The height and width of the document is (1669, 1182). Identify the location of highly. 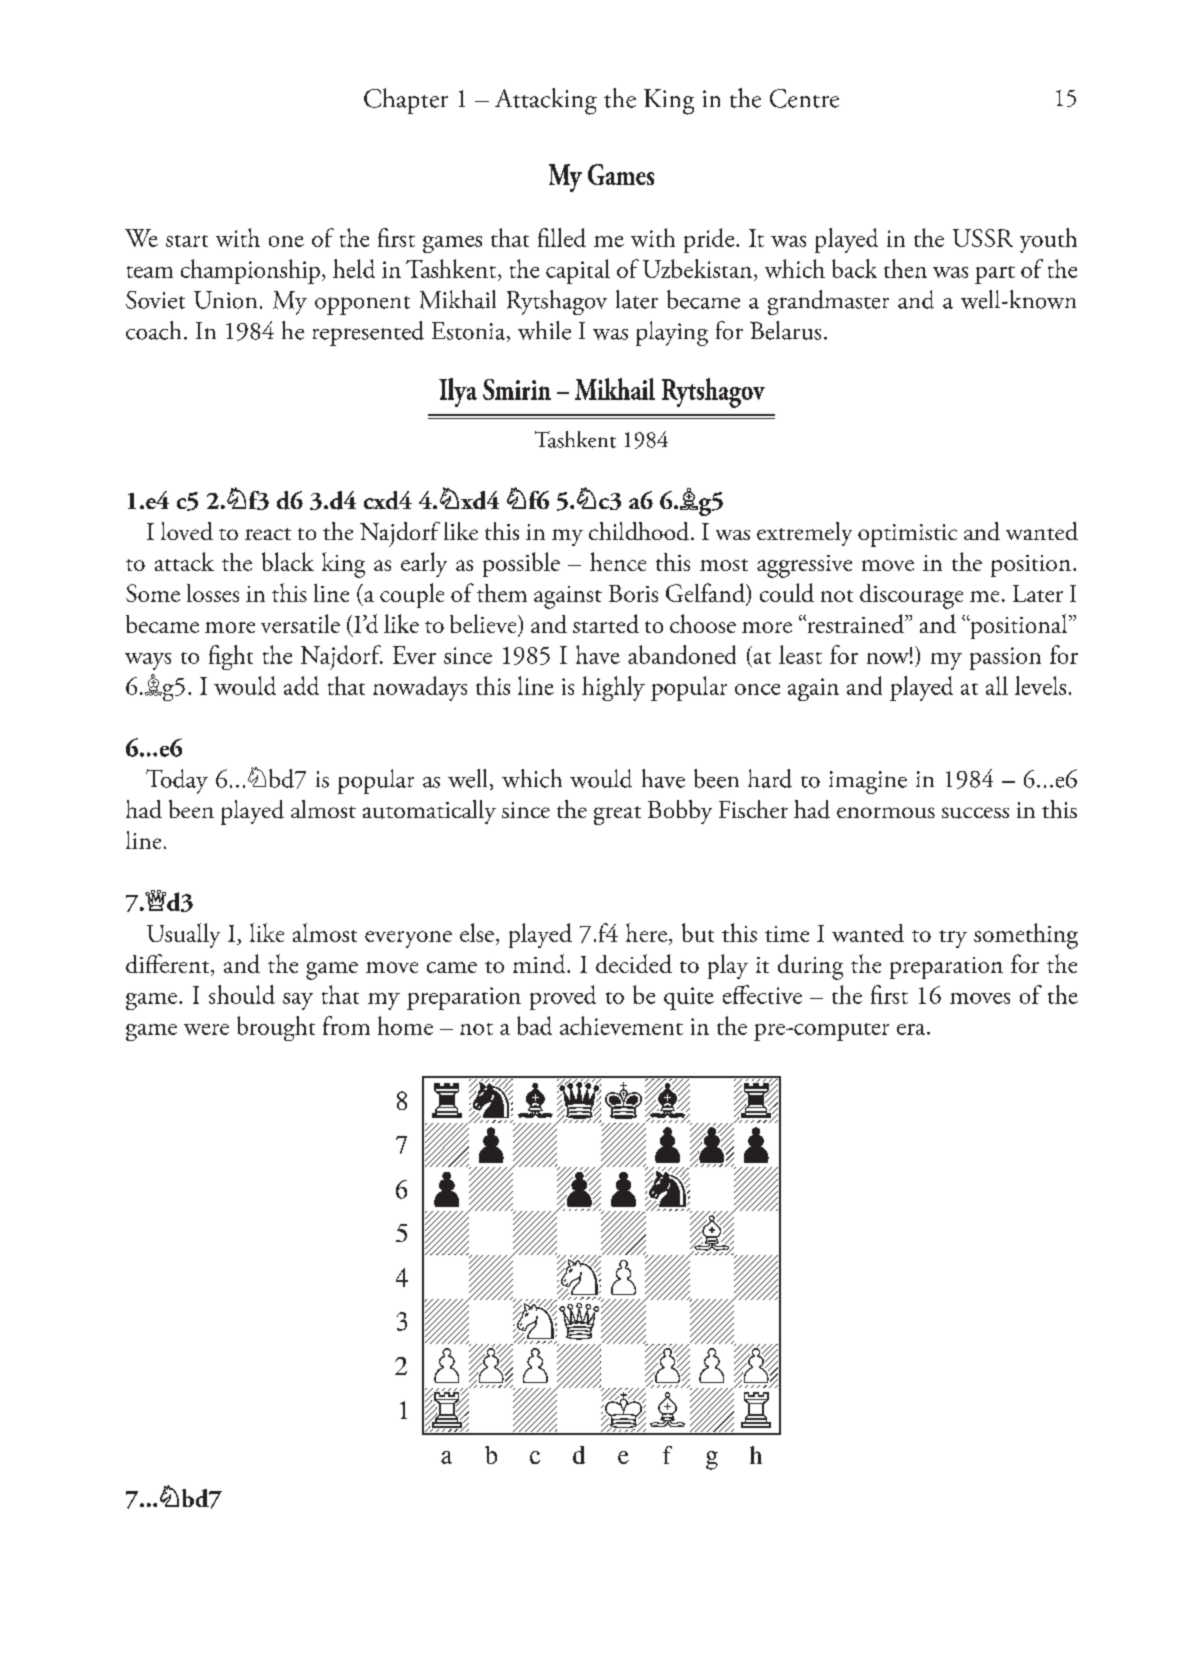
(613, 688).
